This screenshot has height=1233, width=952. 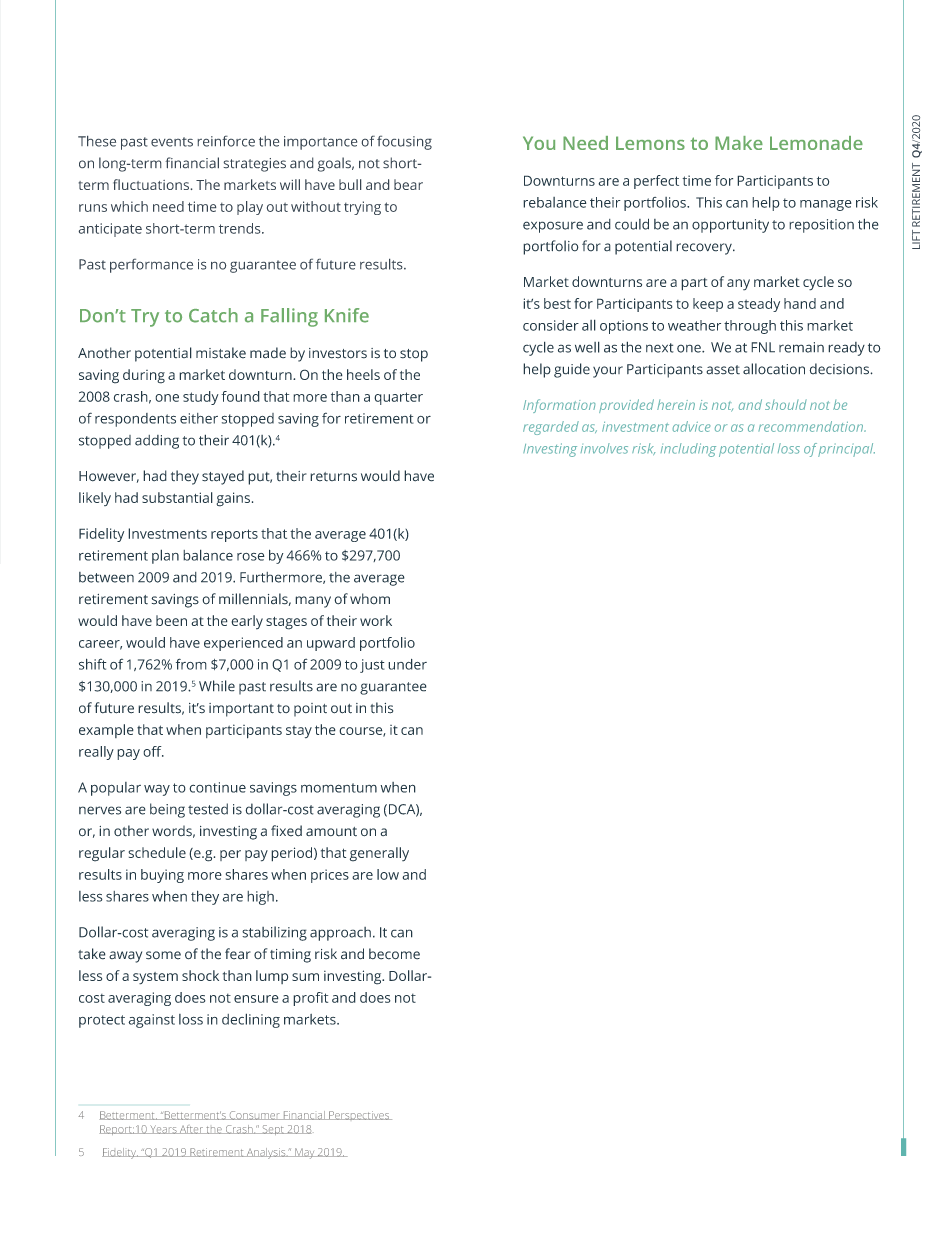 I want to click on from, so click(x=191, y=664).
